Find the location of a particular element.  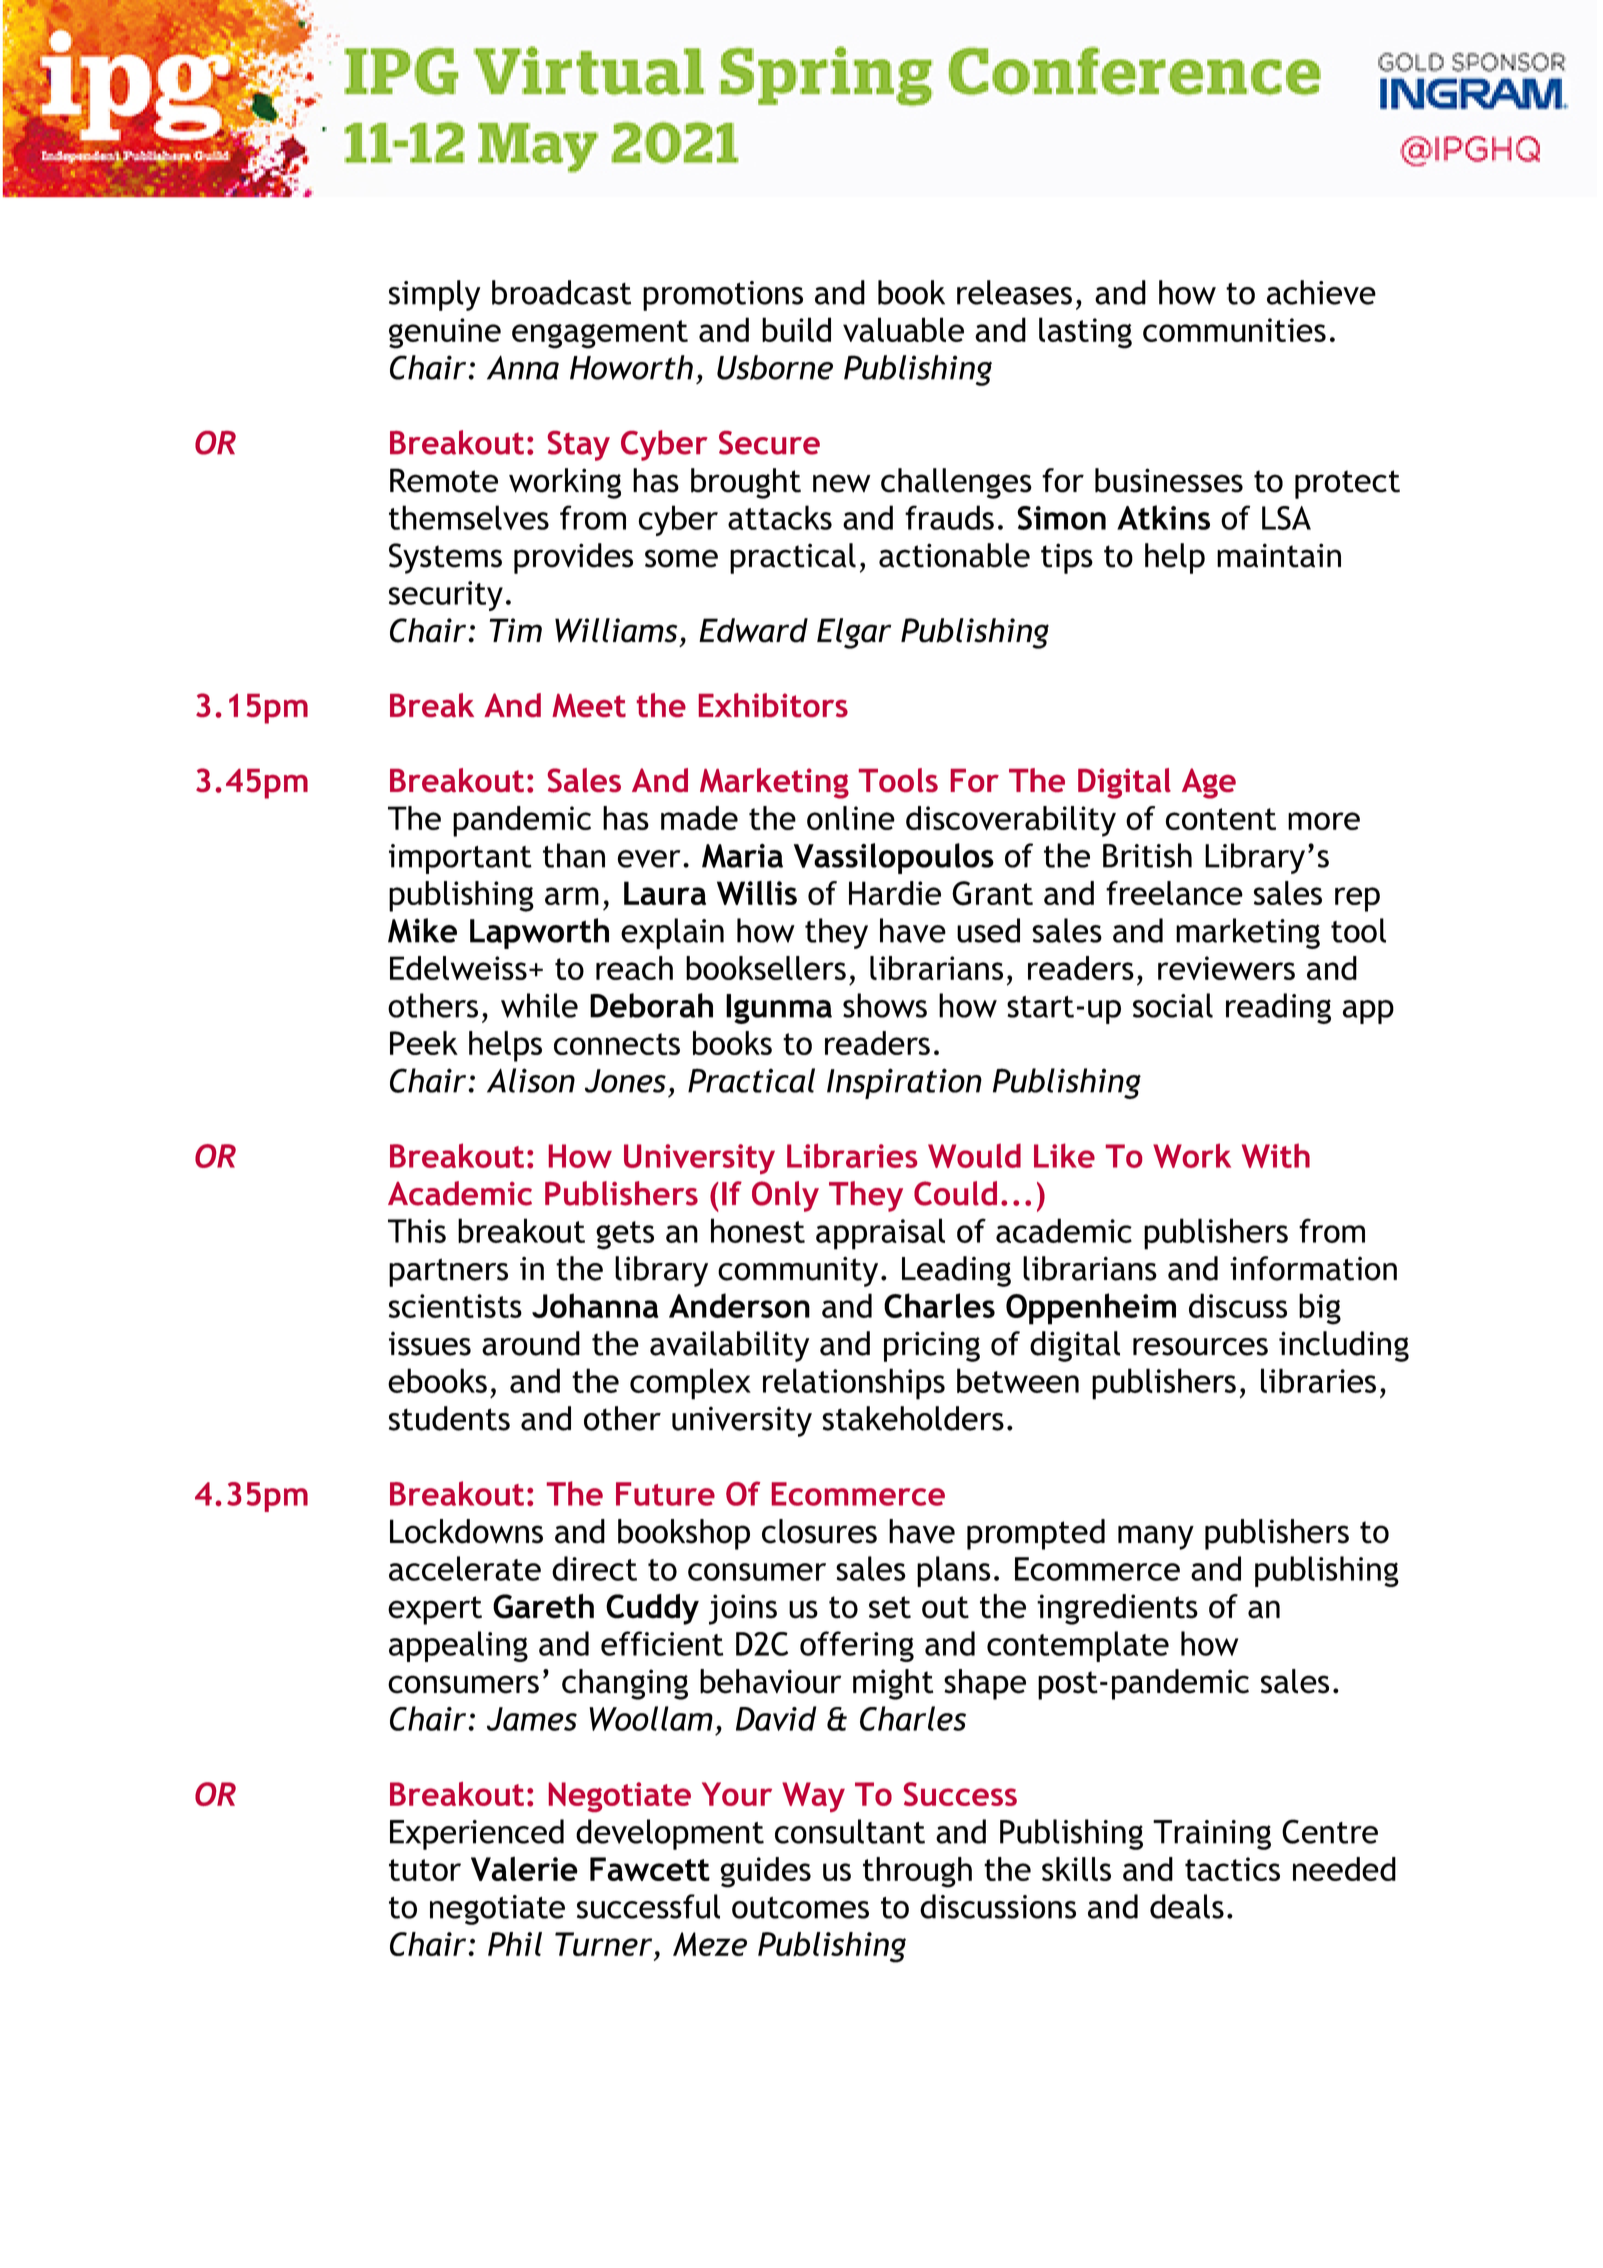

appraisal is located at coordinates (880, 1234).
